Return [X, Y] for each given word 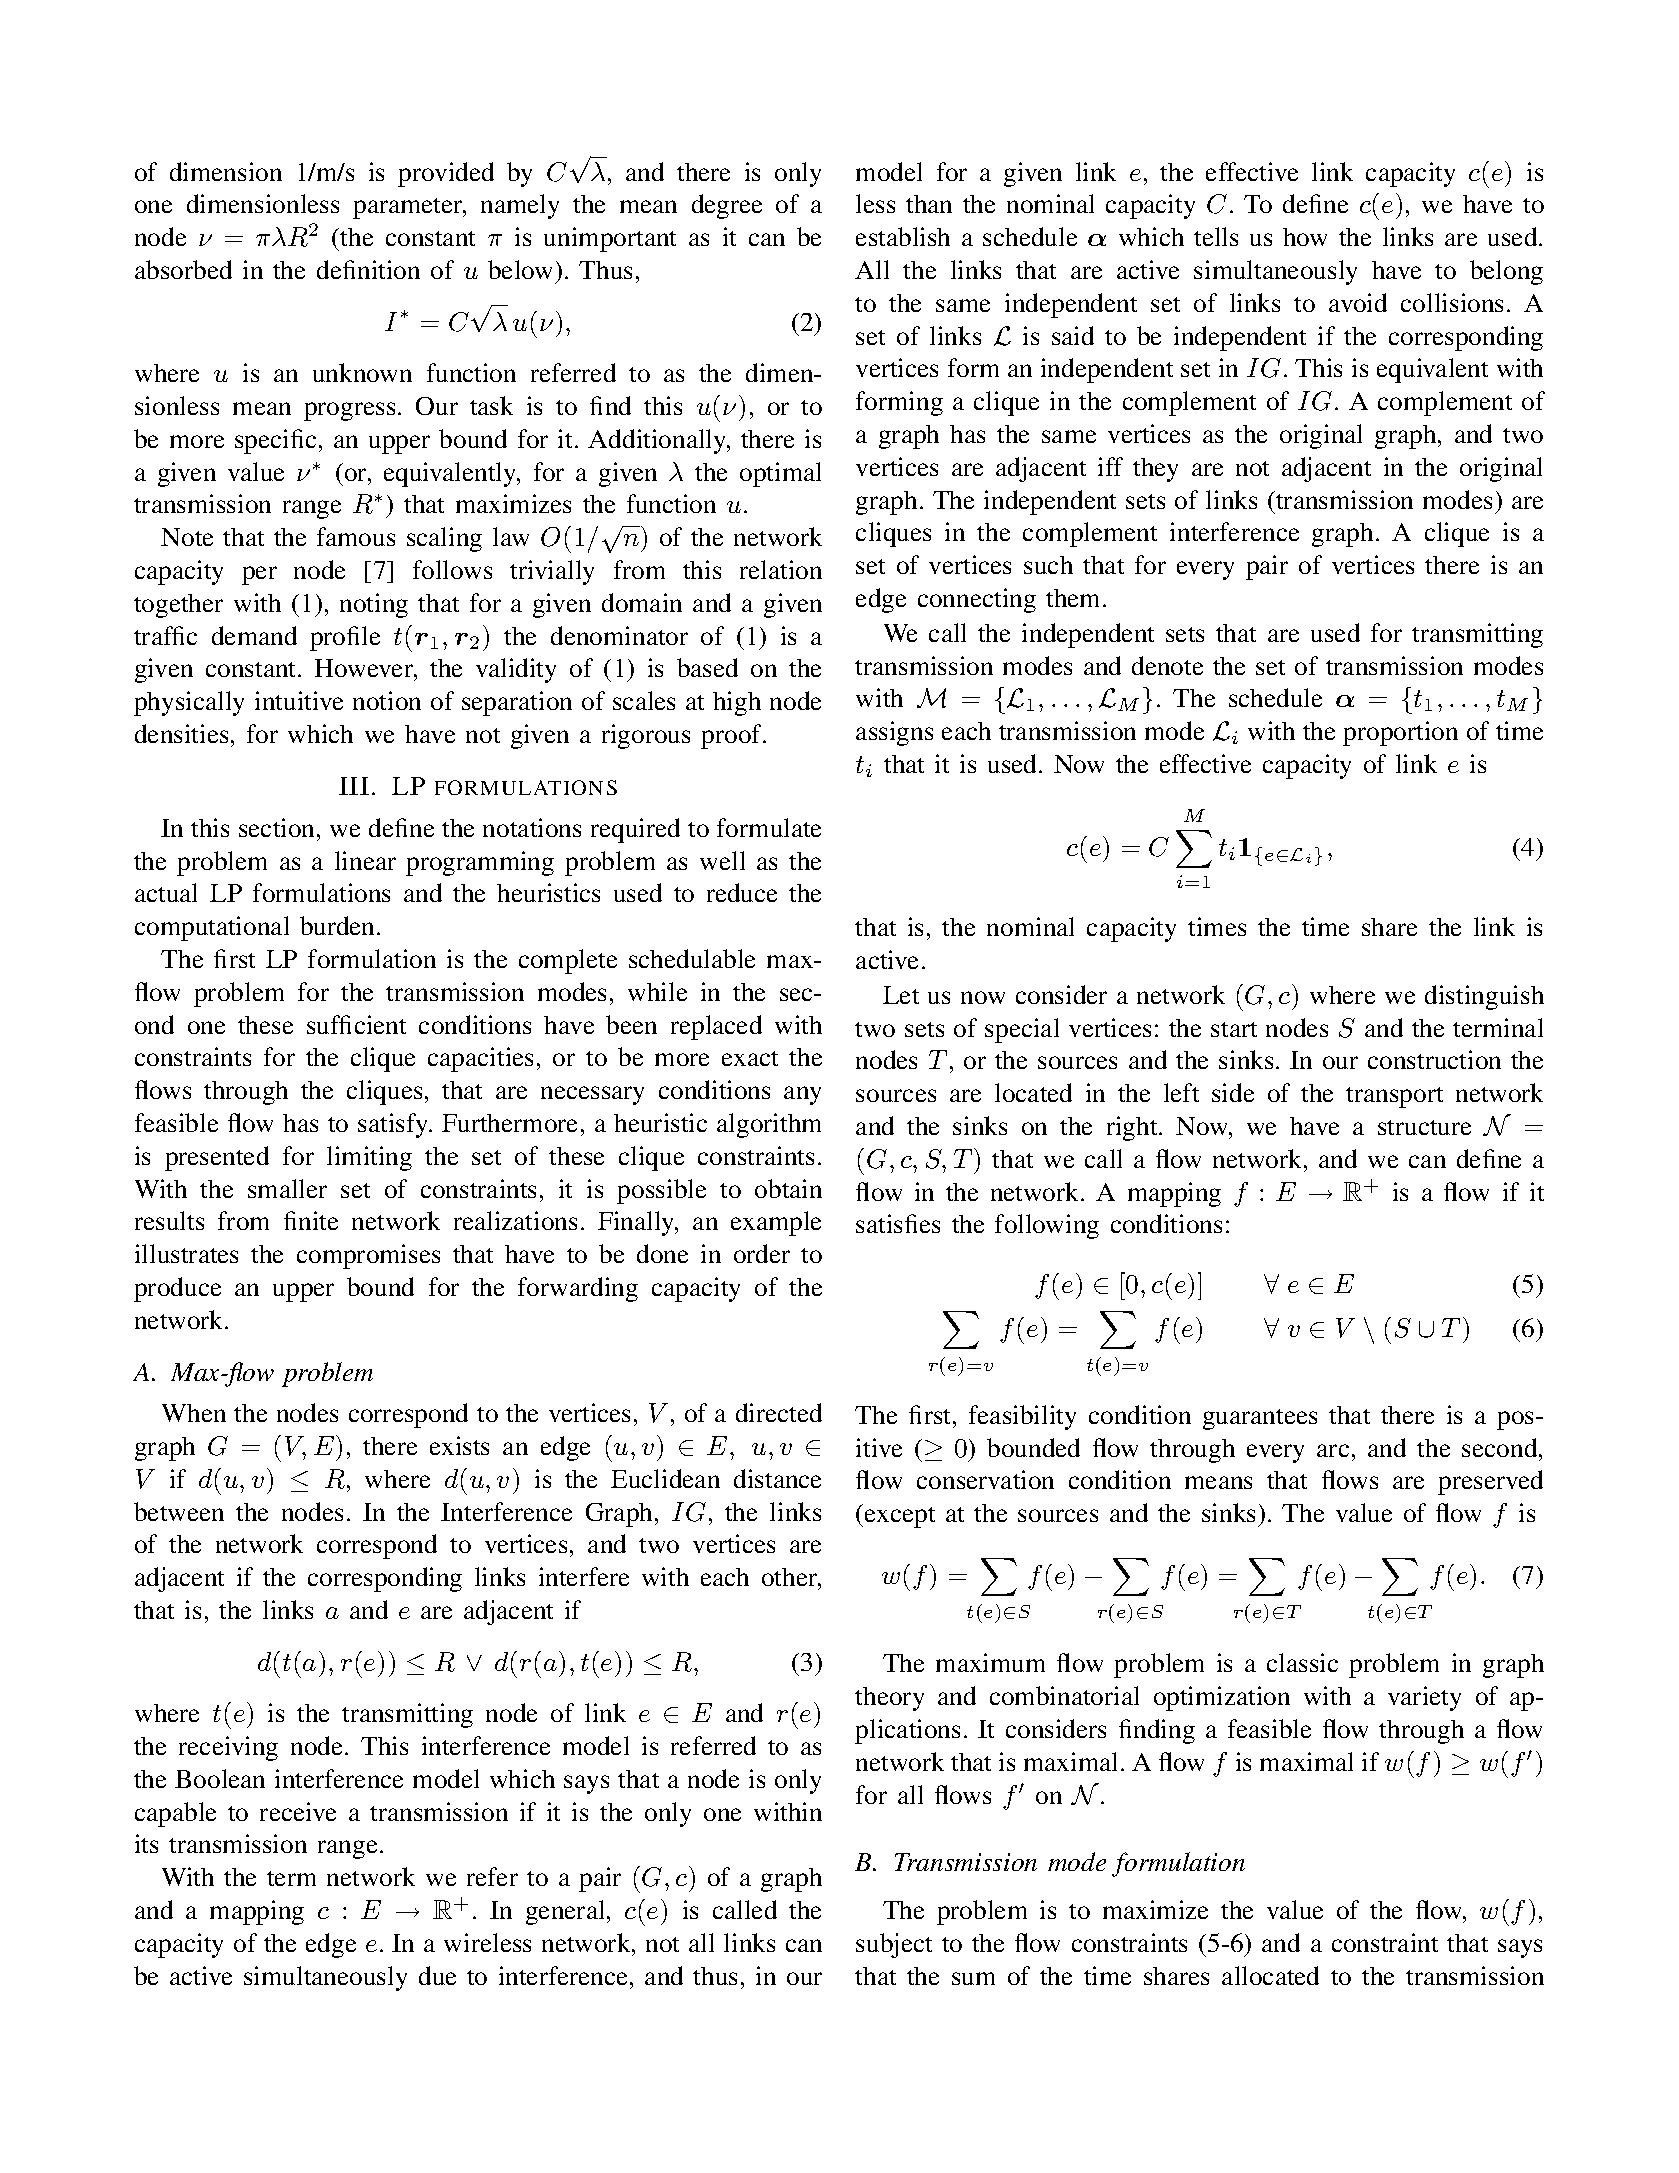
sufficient [356, 1024]
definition [368, 269]
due [437, 1975]
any [802, 1095]
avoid [1358, 302]
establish [903, 236]
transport [1394, 1097]
